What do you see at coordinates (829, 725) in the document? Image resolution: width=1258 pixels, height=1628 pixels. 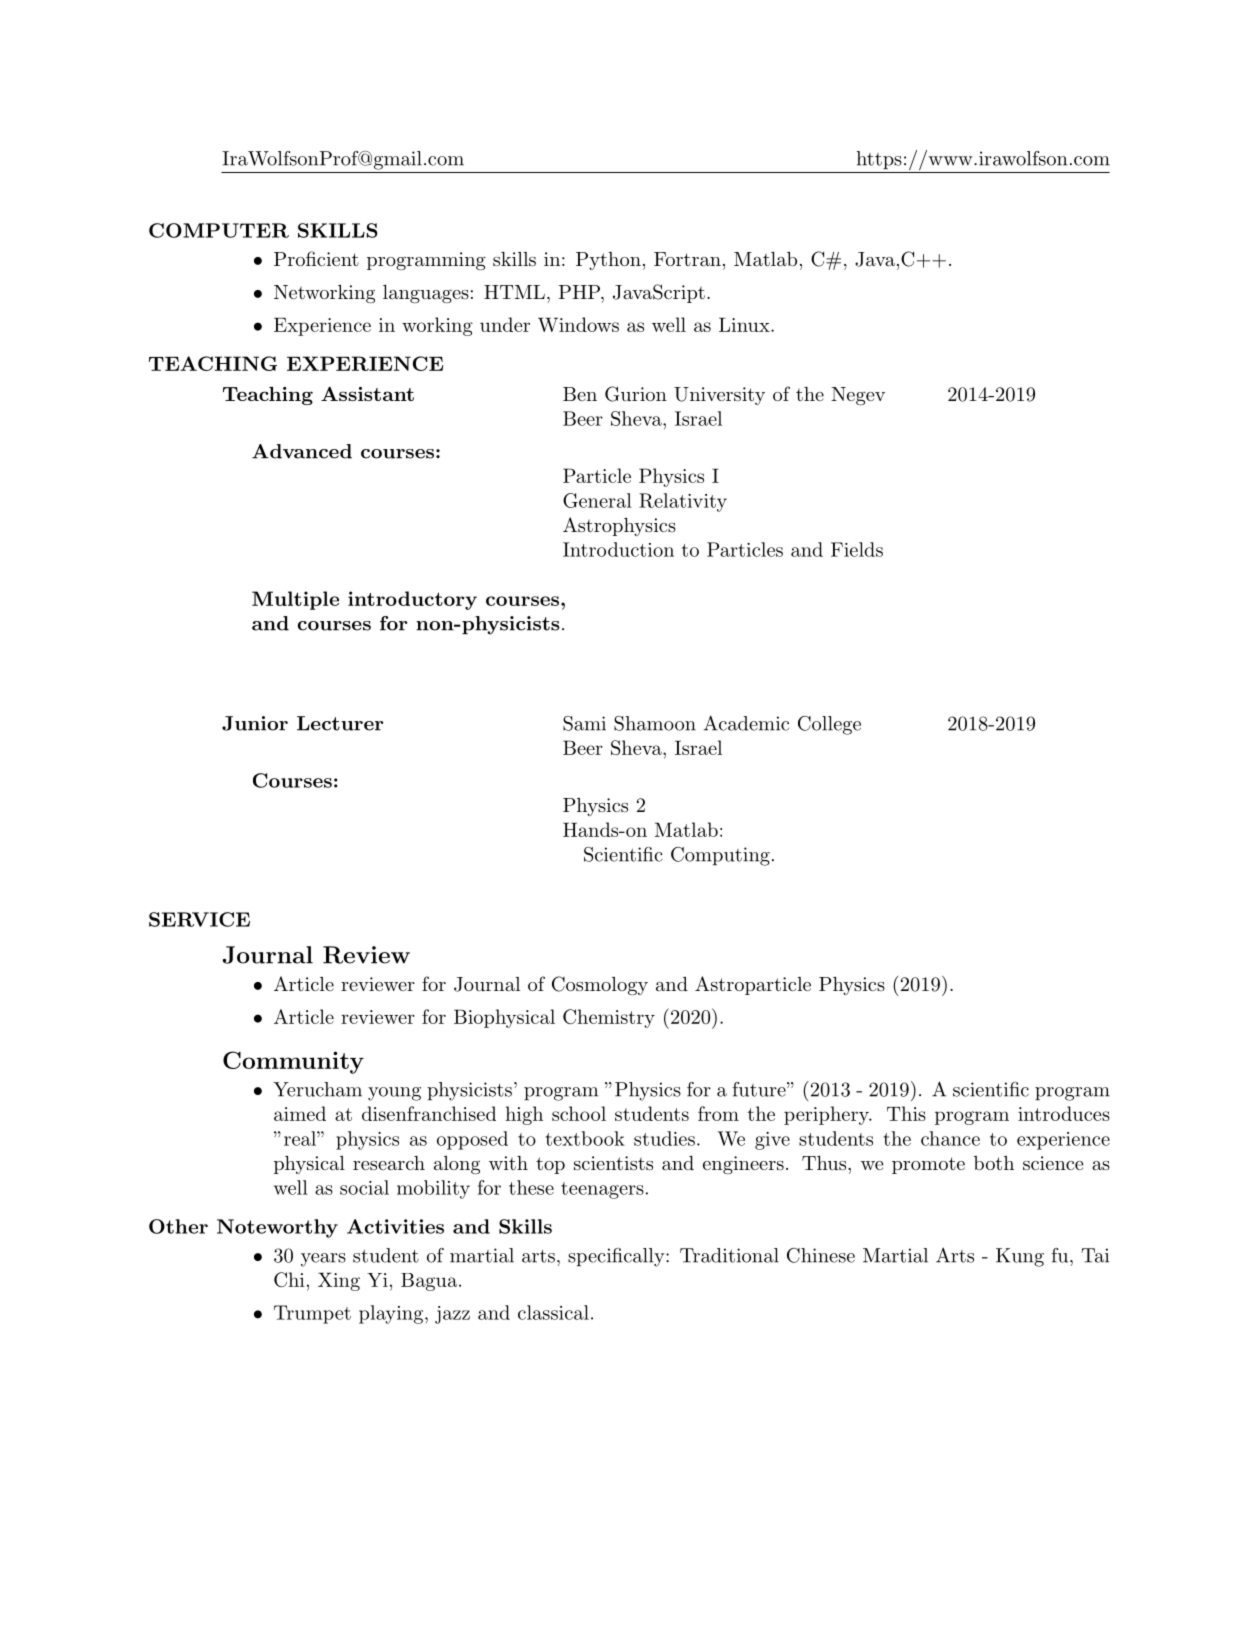 I see `College` at bounding box center [829, 725].
